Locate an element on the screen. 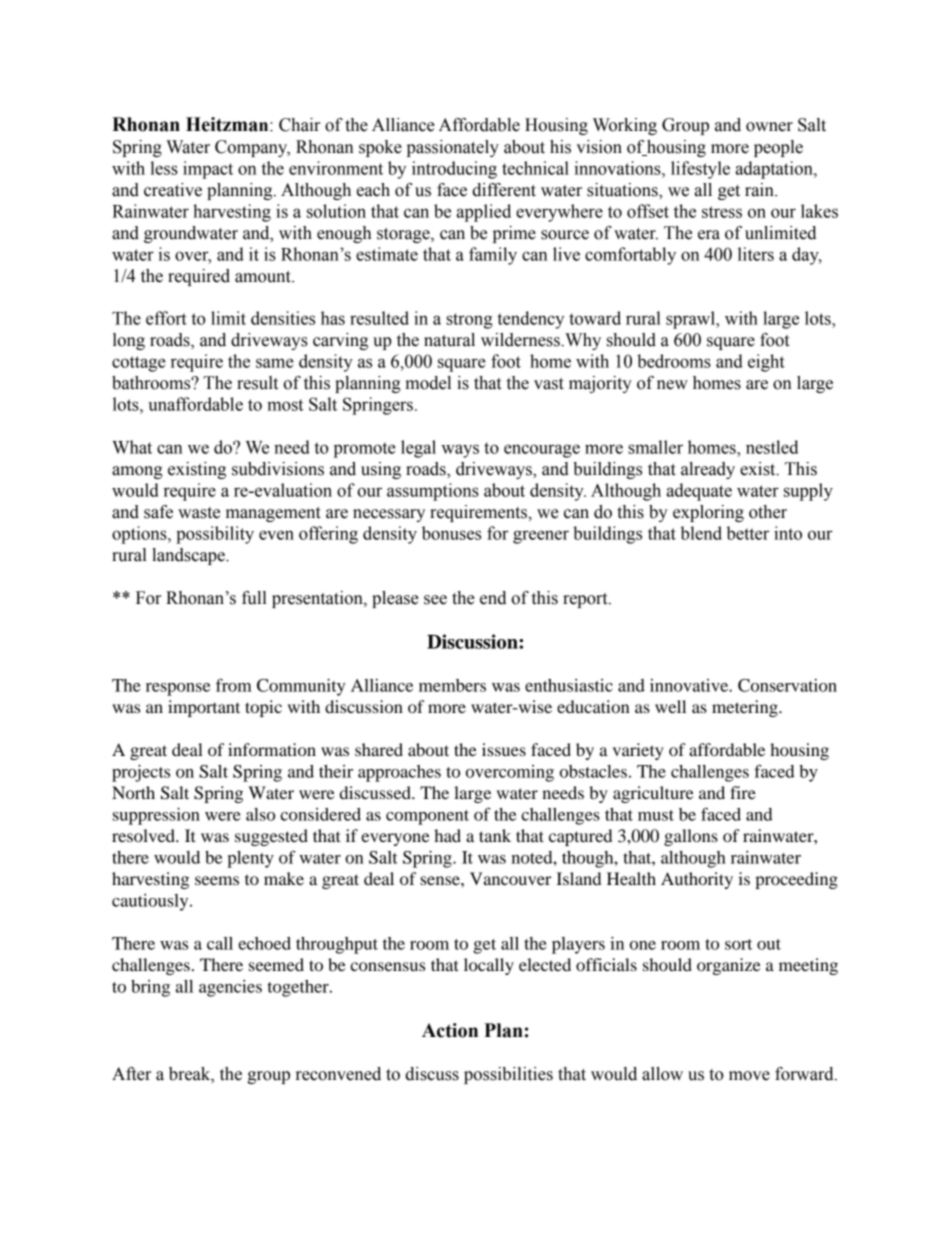 This screenshot has width=952, height=1233. metering is located at coordinates (746, 708).
